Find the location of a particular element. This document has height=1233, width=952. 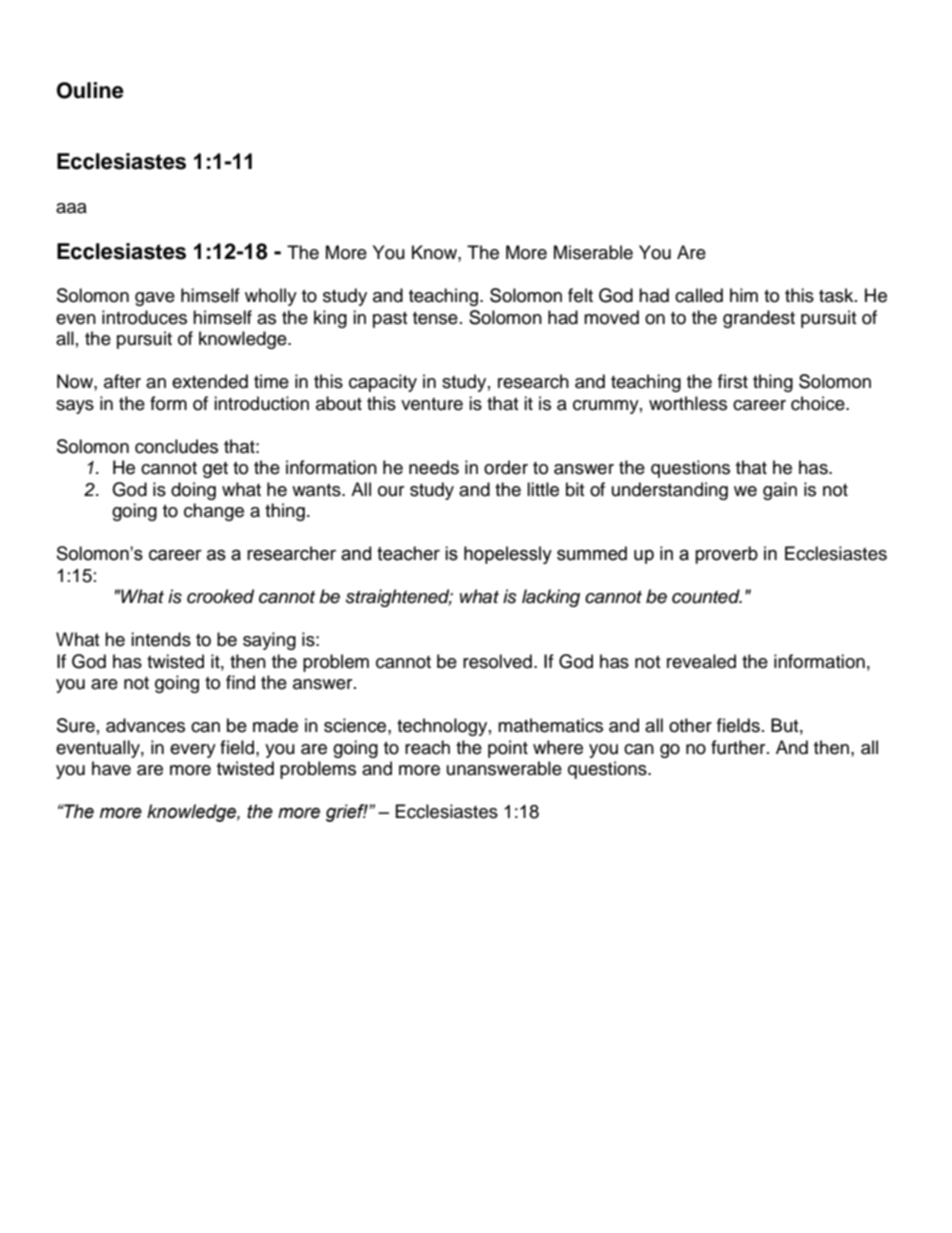

doing is located at coordinates (193, 491).
